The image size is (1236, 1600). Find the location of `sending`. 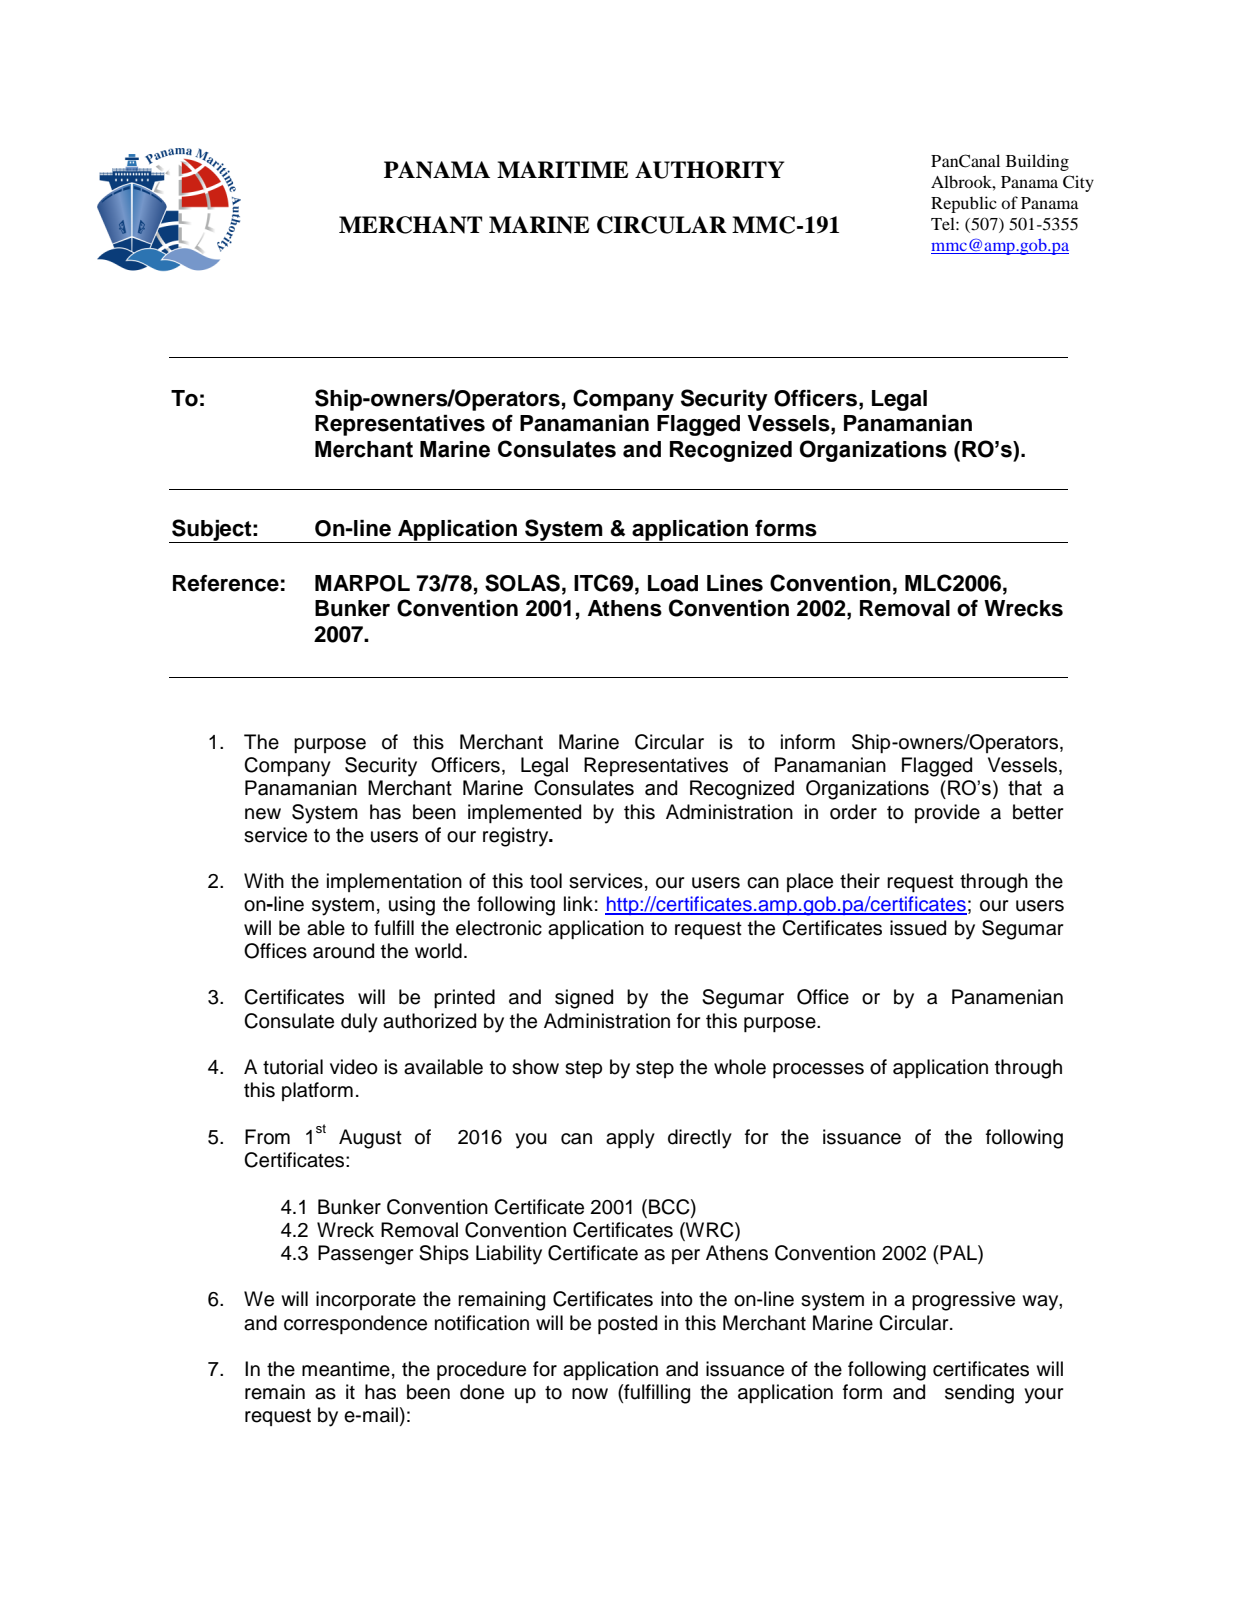

sending is located at coordinates (979, 1394).
